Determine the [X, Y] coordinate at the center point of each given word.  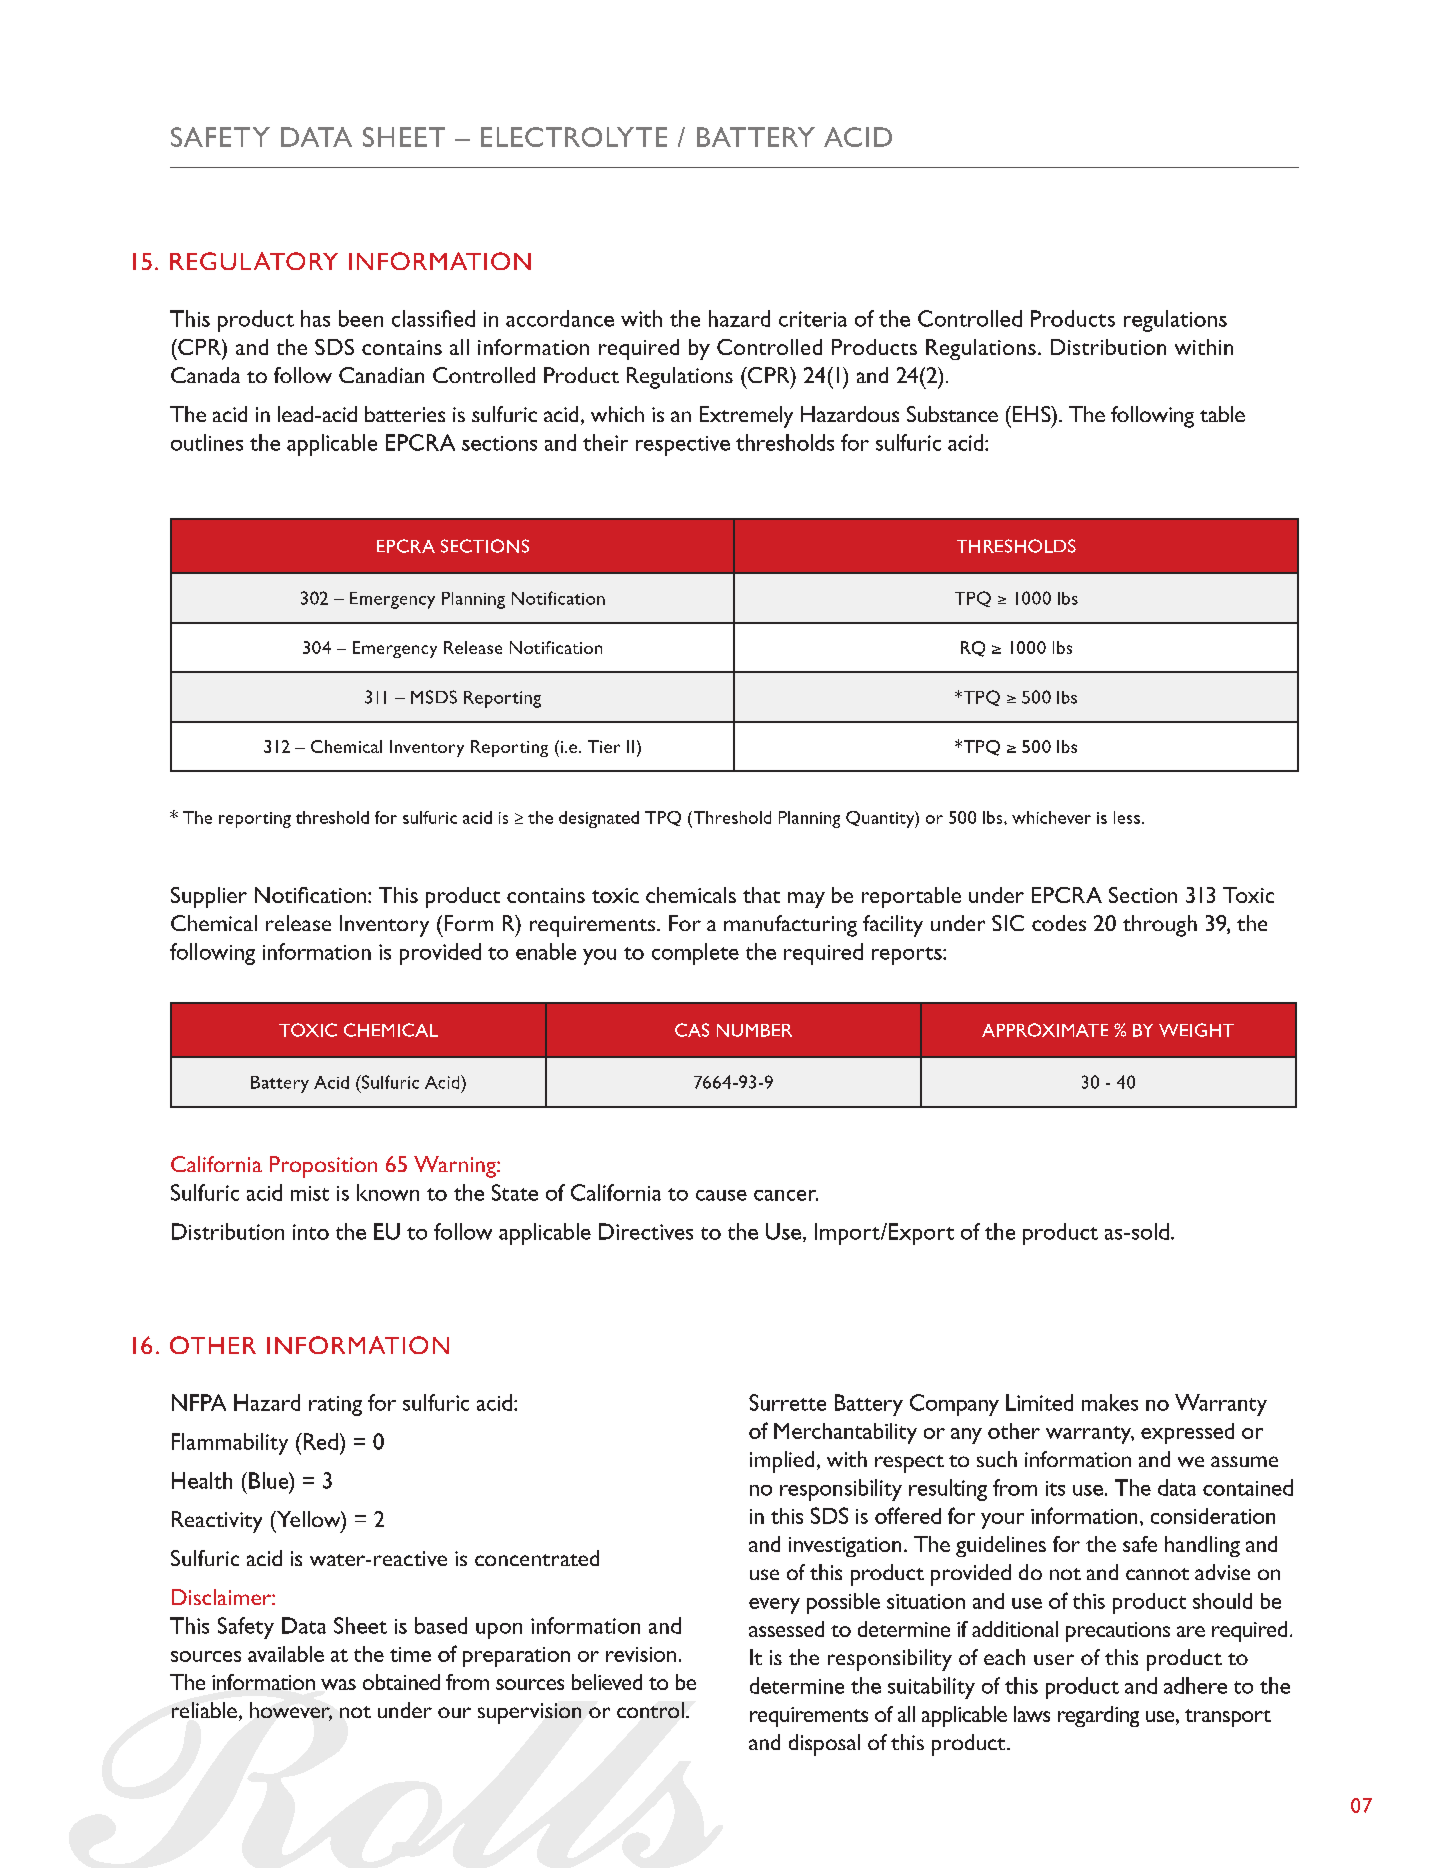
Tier [604, 746]
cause [721, 1195]
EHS [1033, 414]
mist [310, 1193]
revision [641, 1654]
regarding [1098, 1716]
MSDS [434, 697]
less [1127, 817]
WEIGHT [1196, 1030]
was [338, 1684]
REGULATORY [254, 261]
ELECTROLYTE [574, 137]
